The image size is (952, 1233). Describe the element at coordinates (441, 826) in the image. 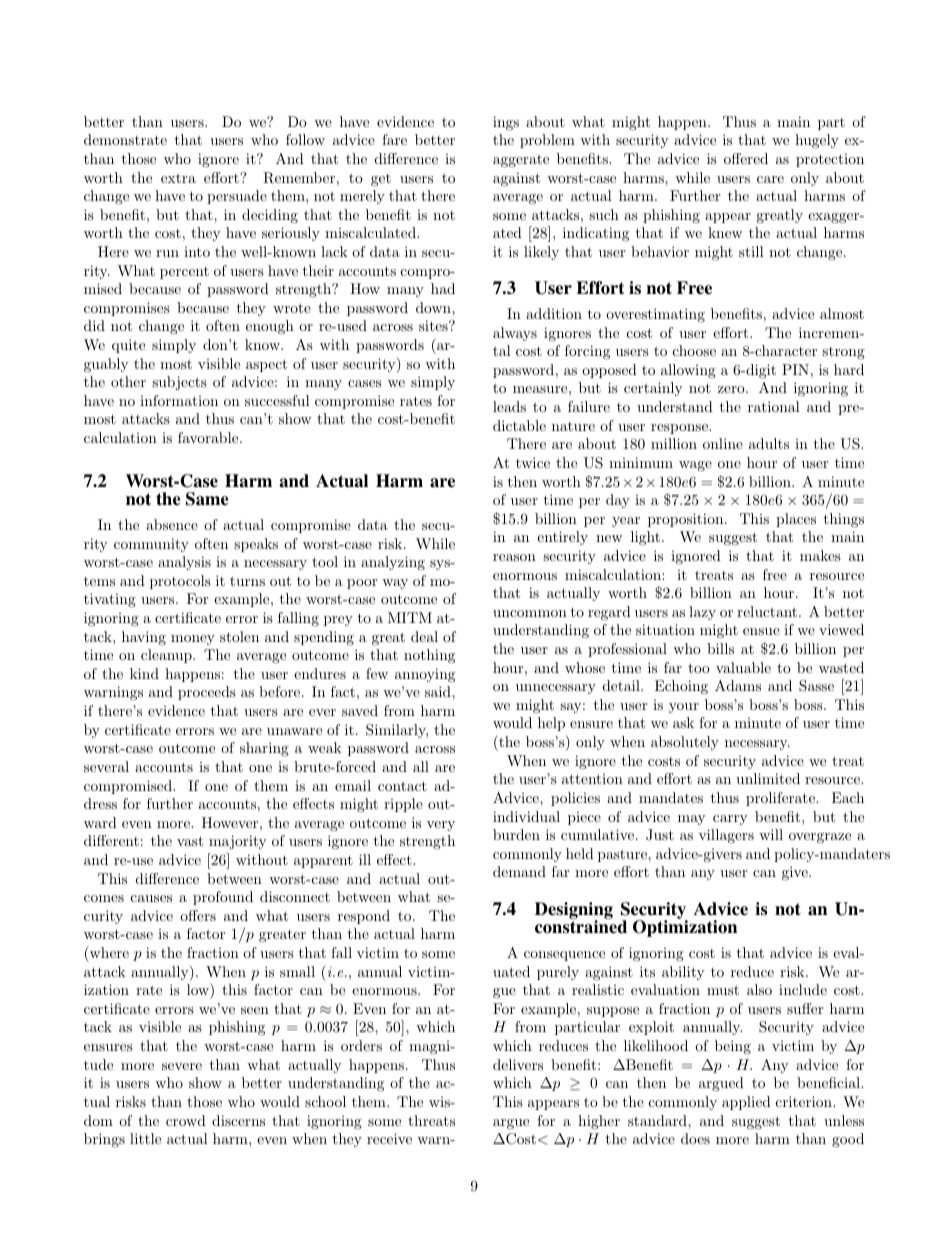

I see `very` at that location.
